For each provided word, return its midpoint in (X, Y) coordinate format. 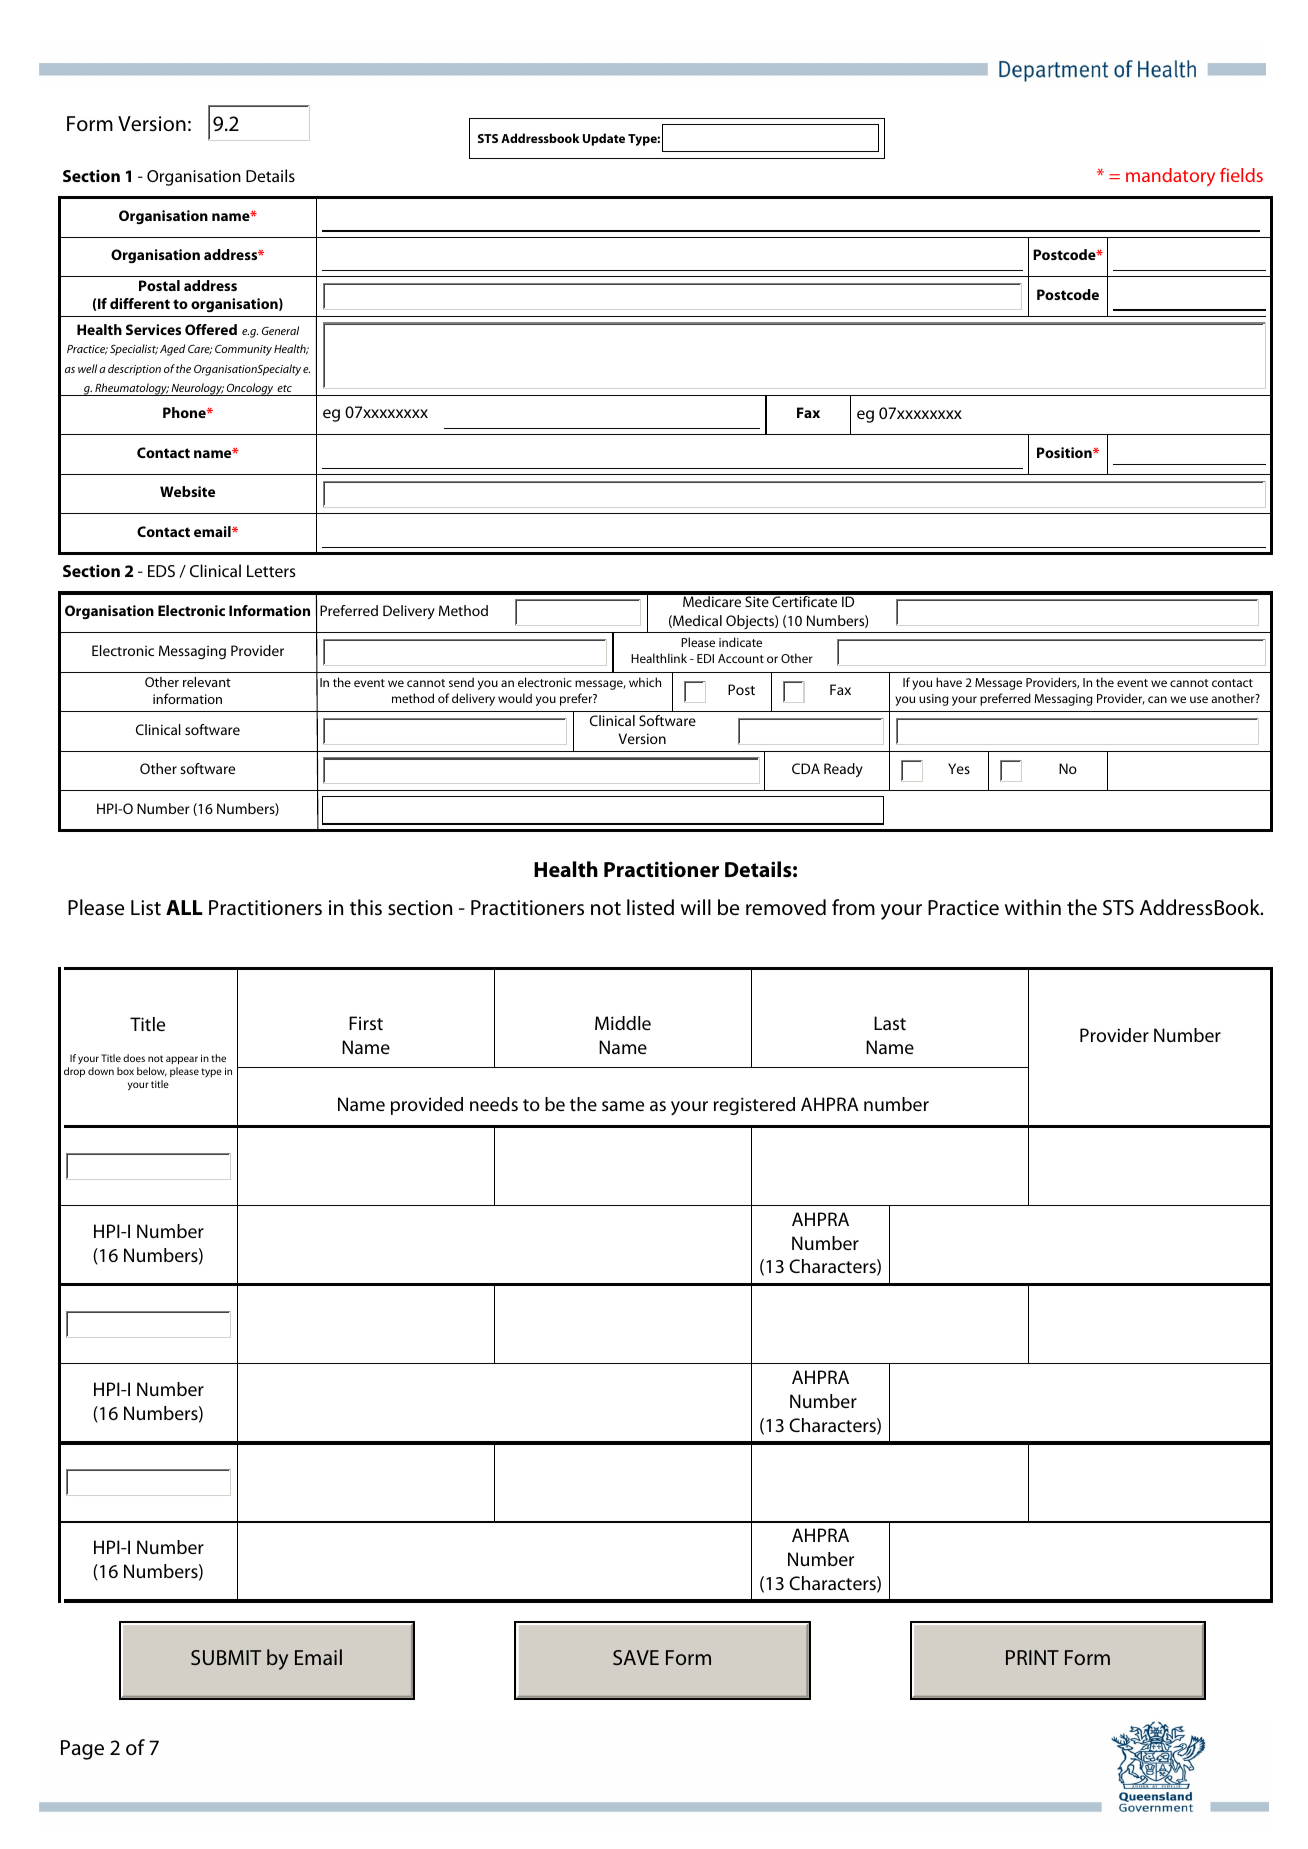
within (1033, 907)
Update (604, 139)
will (696, 907)
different (140, 303)
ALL (184, 907)
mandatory (1170, 177)
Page (82, 1750)
